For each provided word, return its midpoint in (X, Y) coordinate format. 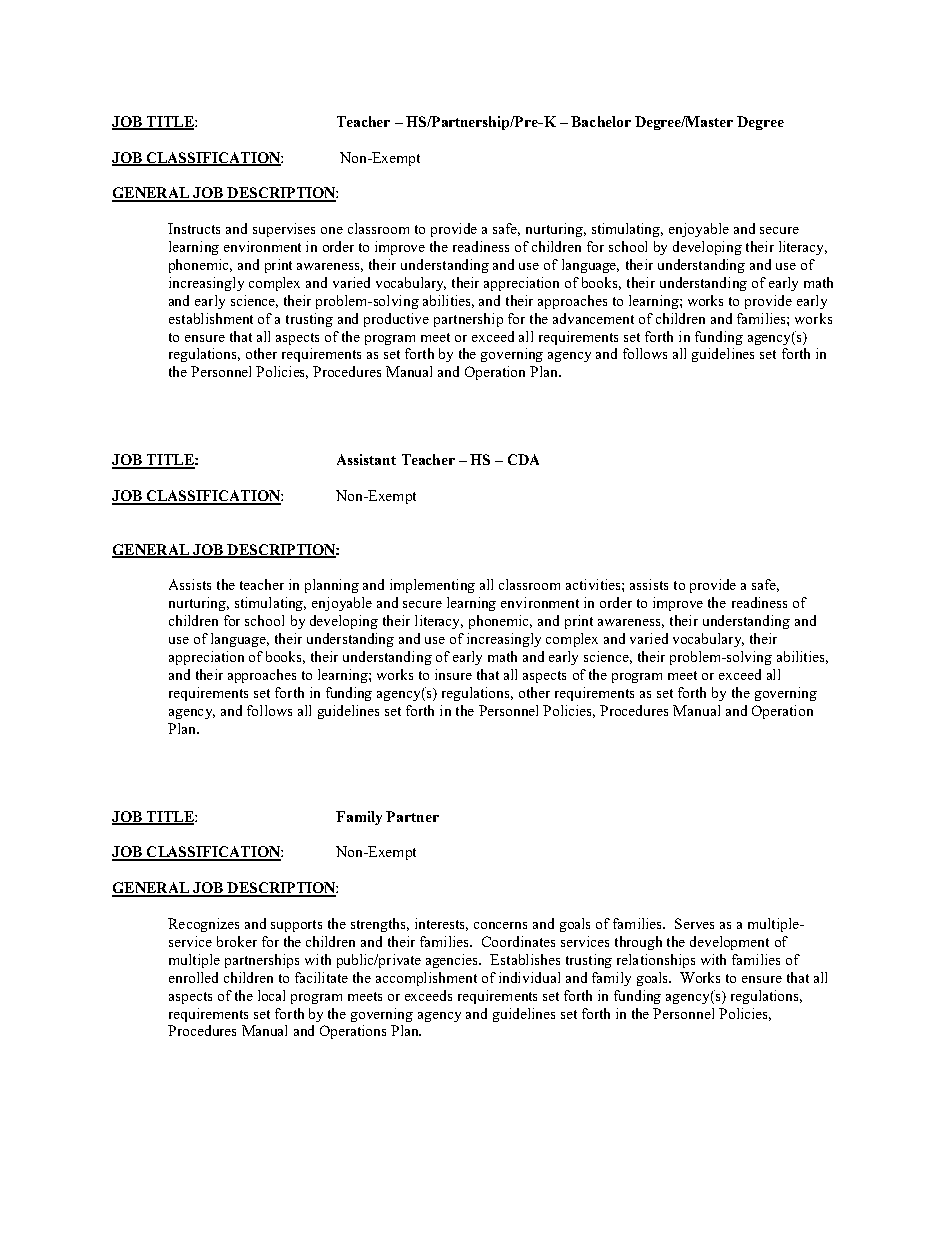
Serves (694, 923)
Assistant (366, 459)
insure (453, 674)
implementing (432, 586)
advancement (593, 318)
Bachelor (601, 121)
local (271, 995)
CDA (523, 459)
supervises (284, 230)
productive (396, 320)
